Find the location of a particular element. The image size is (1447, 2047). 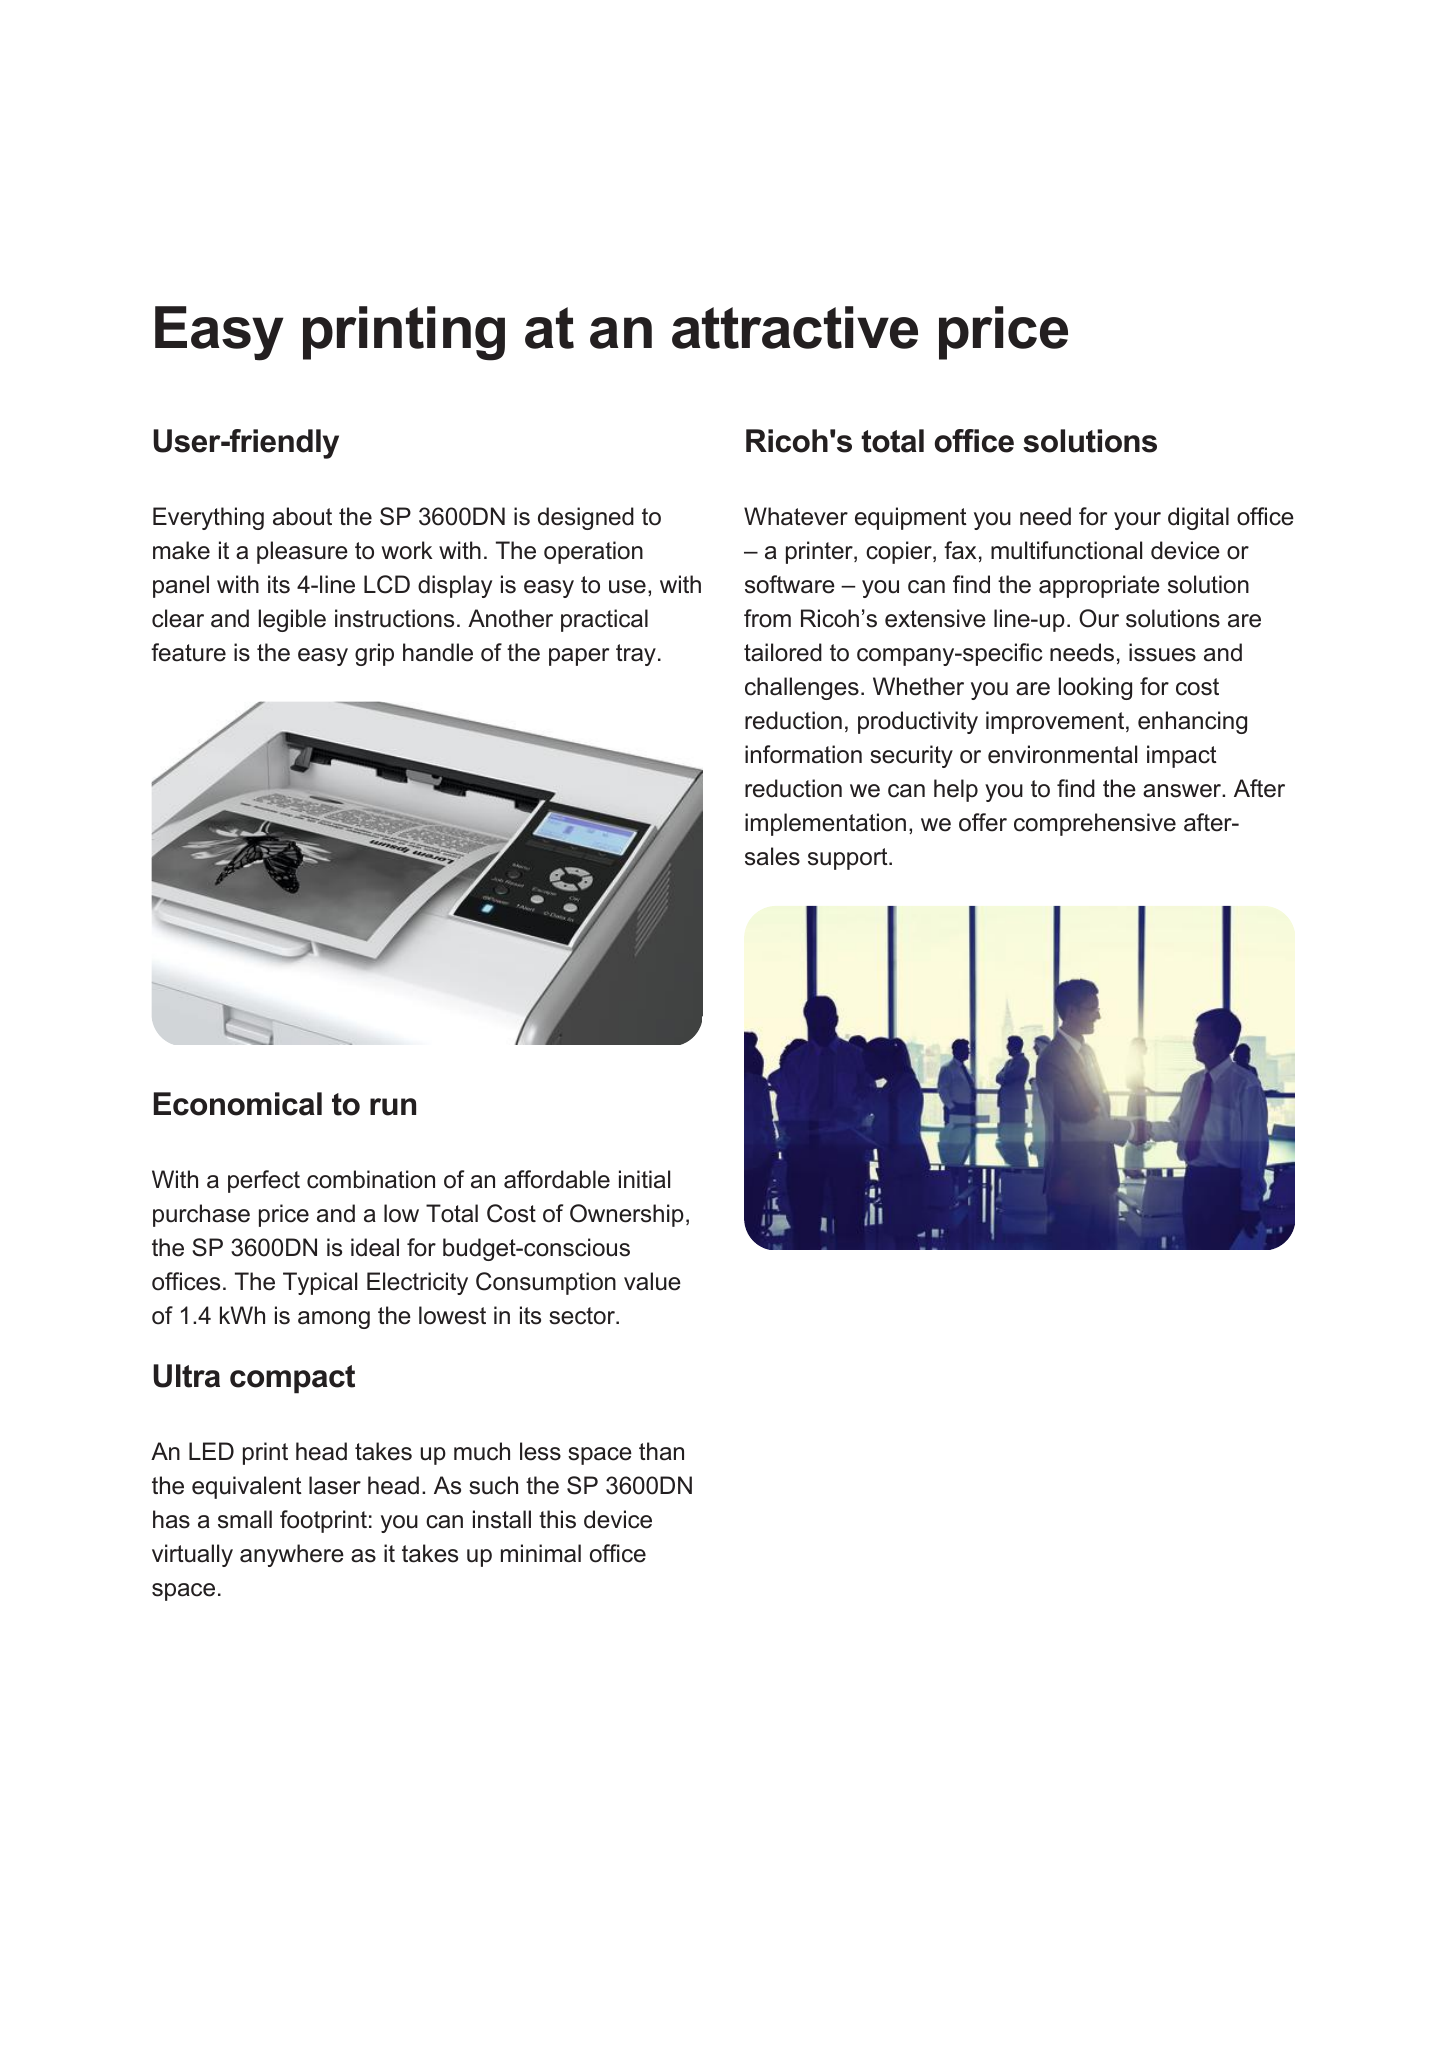

than is located at coordinates (661, 1451).
